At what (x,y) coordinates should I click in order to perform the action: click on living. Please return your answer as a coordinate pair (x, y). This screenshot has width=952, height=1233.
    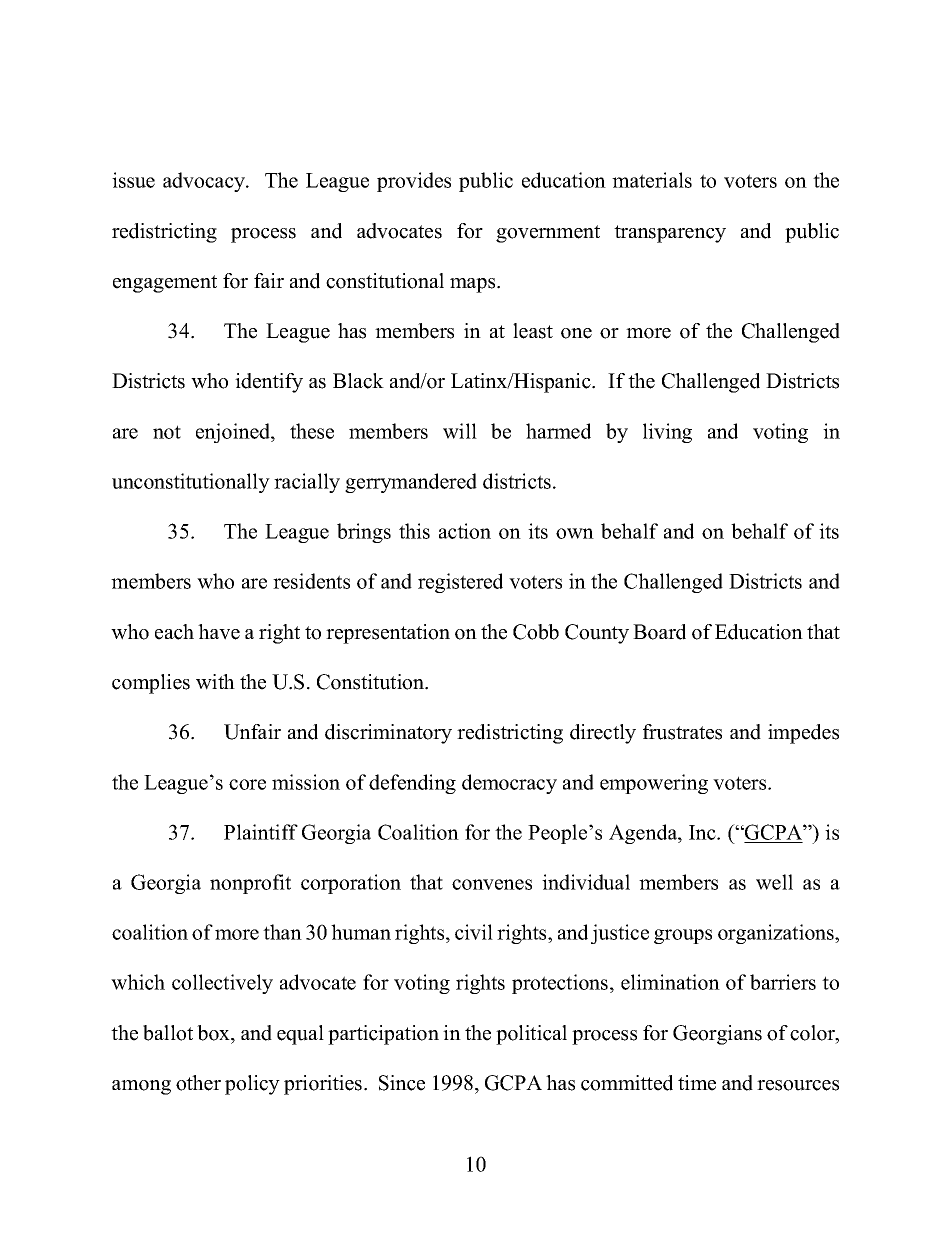
    Looking at the image, I should click on (667, 433).
